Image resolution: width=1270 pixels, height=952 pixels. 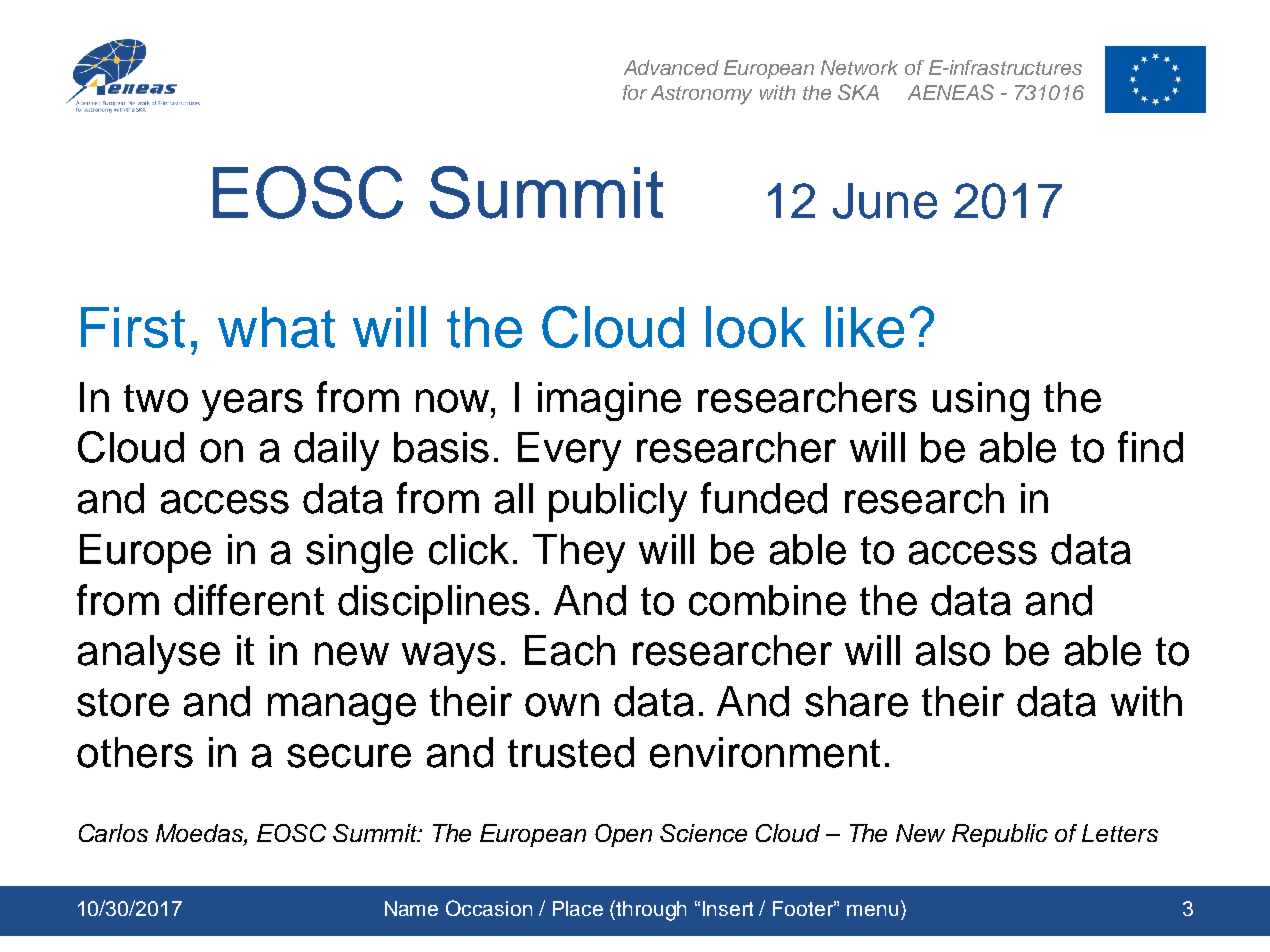 What do you see at coordinates (113, 833) in the screenshot?
I see `Carlos` at bounding box center [113, 833].
